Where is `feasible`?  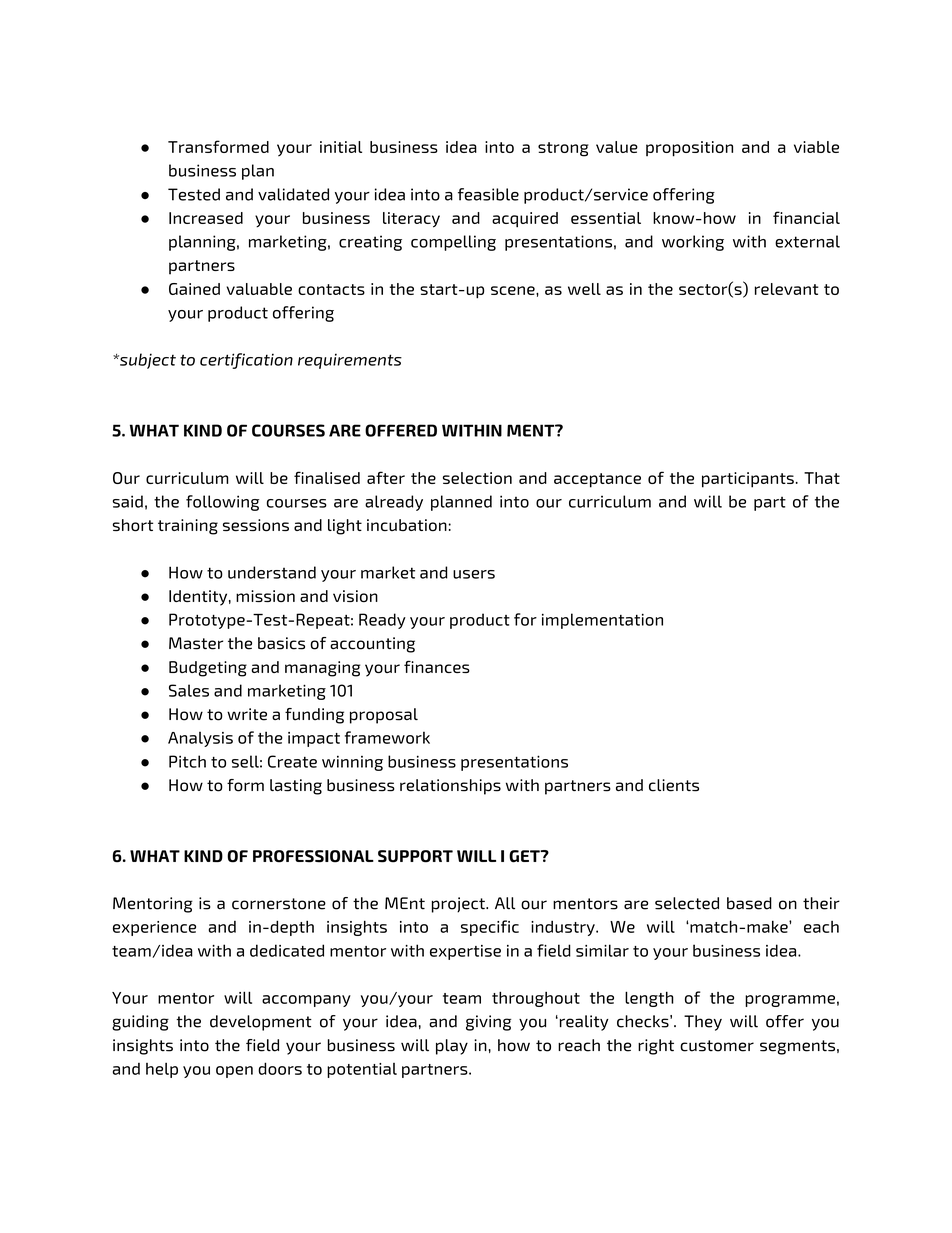
feasible is located at coordinates (488, 194).
